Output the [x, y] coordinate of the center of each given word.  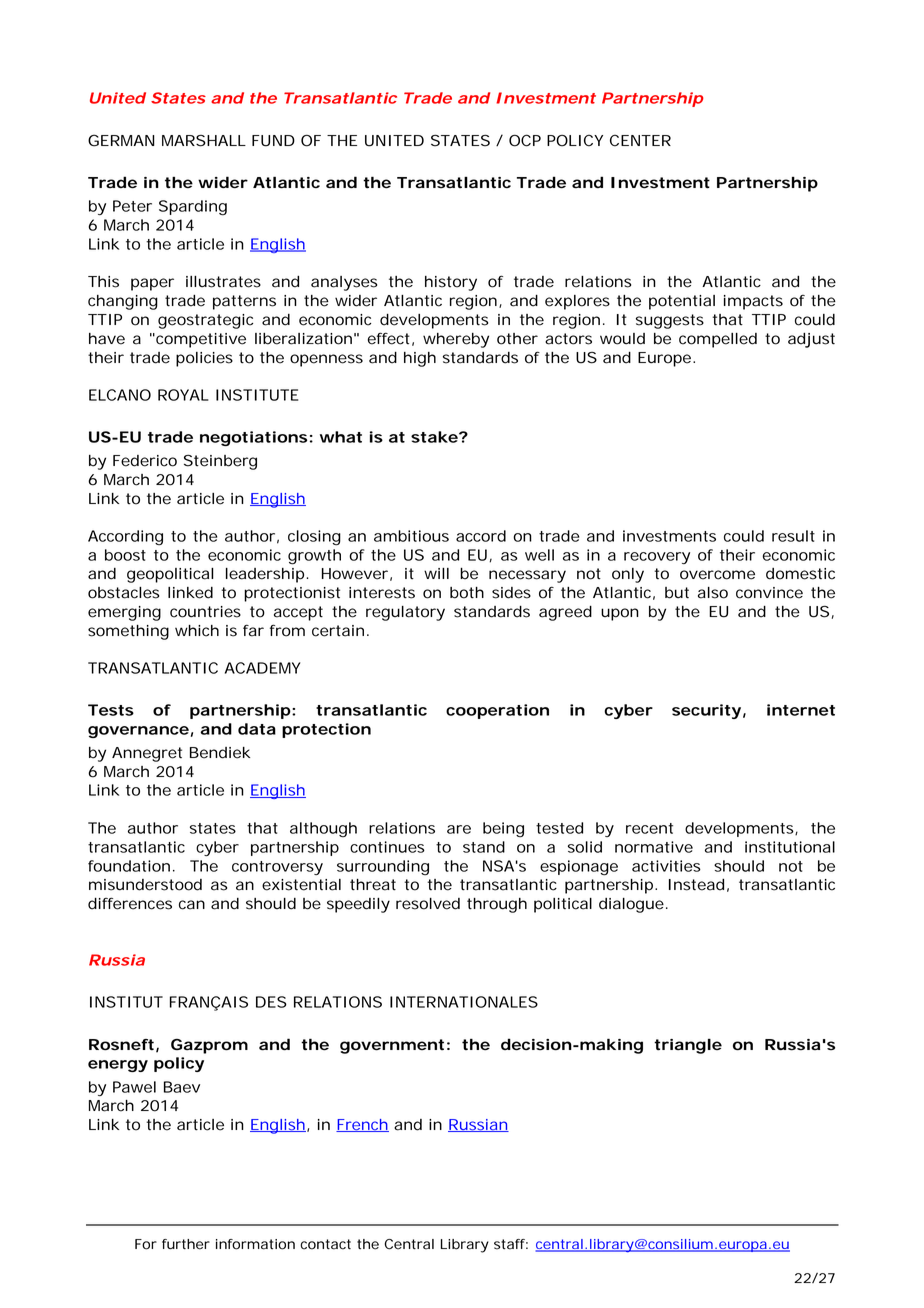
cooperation [497, 711]
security [706, 711]
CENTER [640, 140]
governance [138, 732]
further [186, 1244]
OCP [525, 140]
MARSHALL [204, 141]
